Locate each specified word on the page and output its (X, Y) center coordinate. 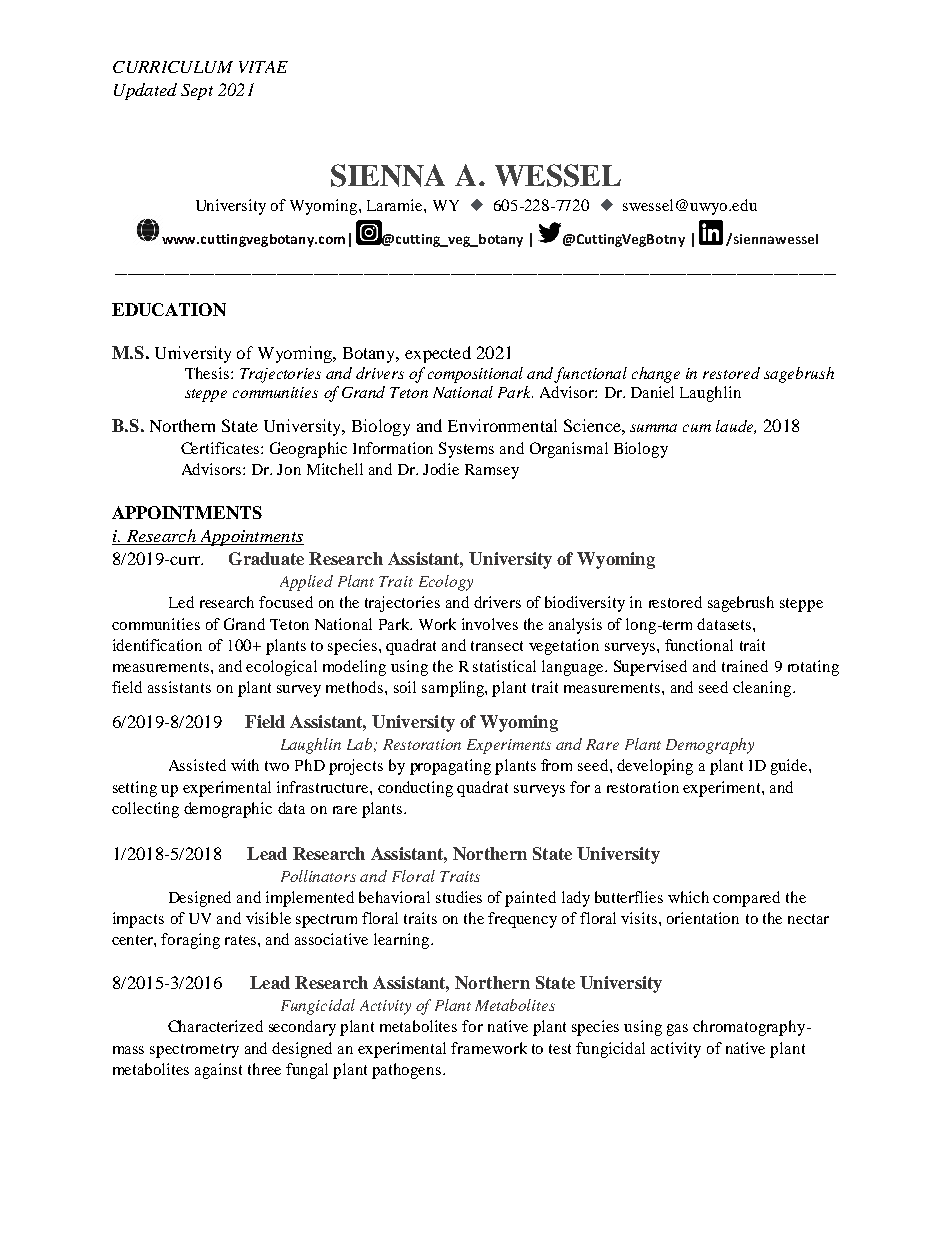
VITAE (263, 67)
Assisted (197, 765)
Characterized (215, 1026)
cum (697, 428)
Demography (710, 746)
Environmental (502, 425)
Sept (197, 92)
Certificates (221, 448)
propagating (450, 767)
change (656, 375)
